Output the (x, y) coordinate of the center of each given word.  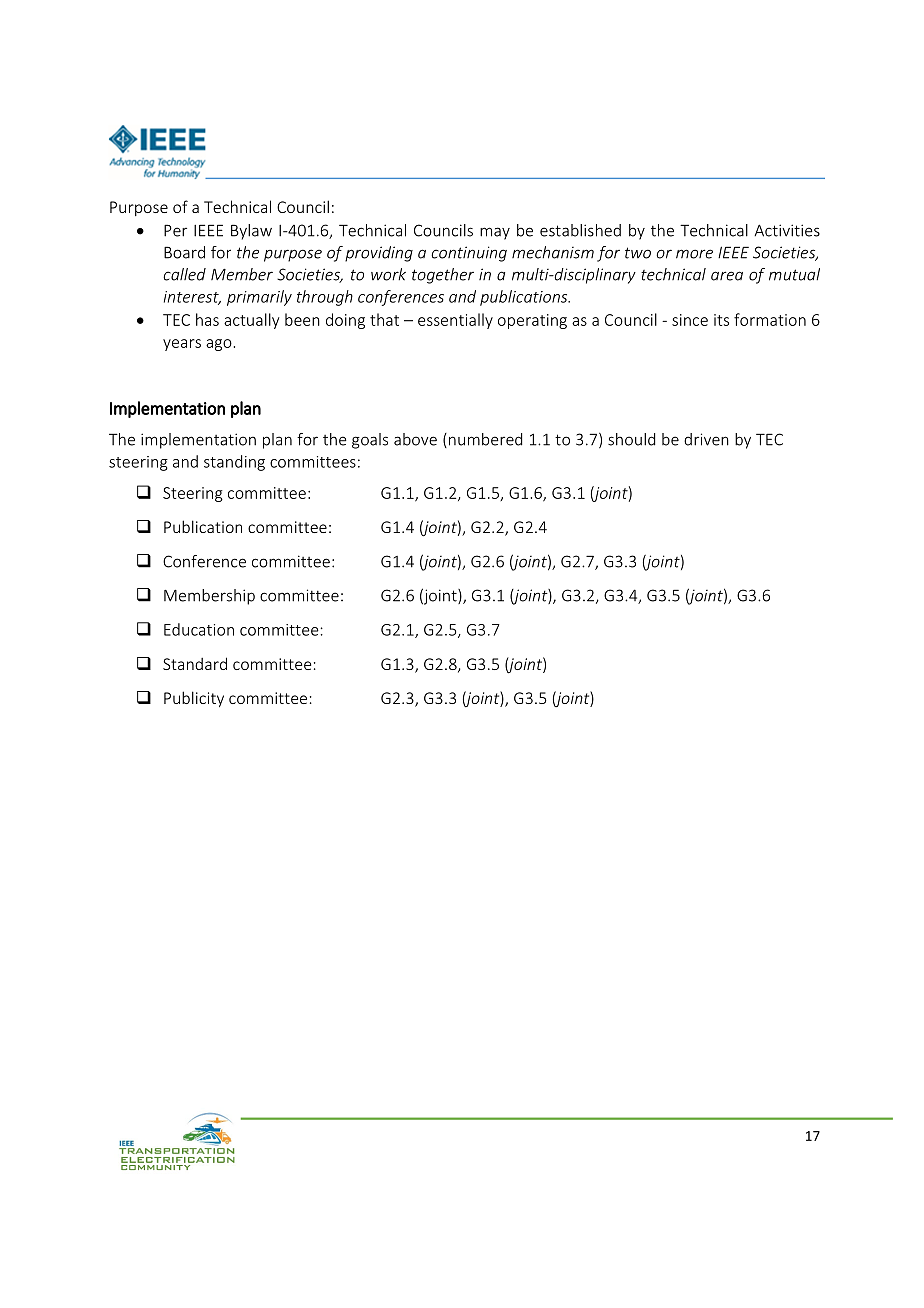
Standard (195, 663)
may (495, 233)
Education (199, 629)
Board (184, 252)
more (694, 254)
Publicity (194, 699)
